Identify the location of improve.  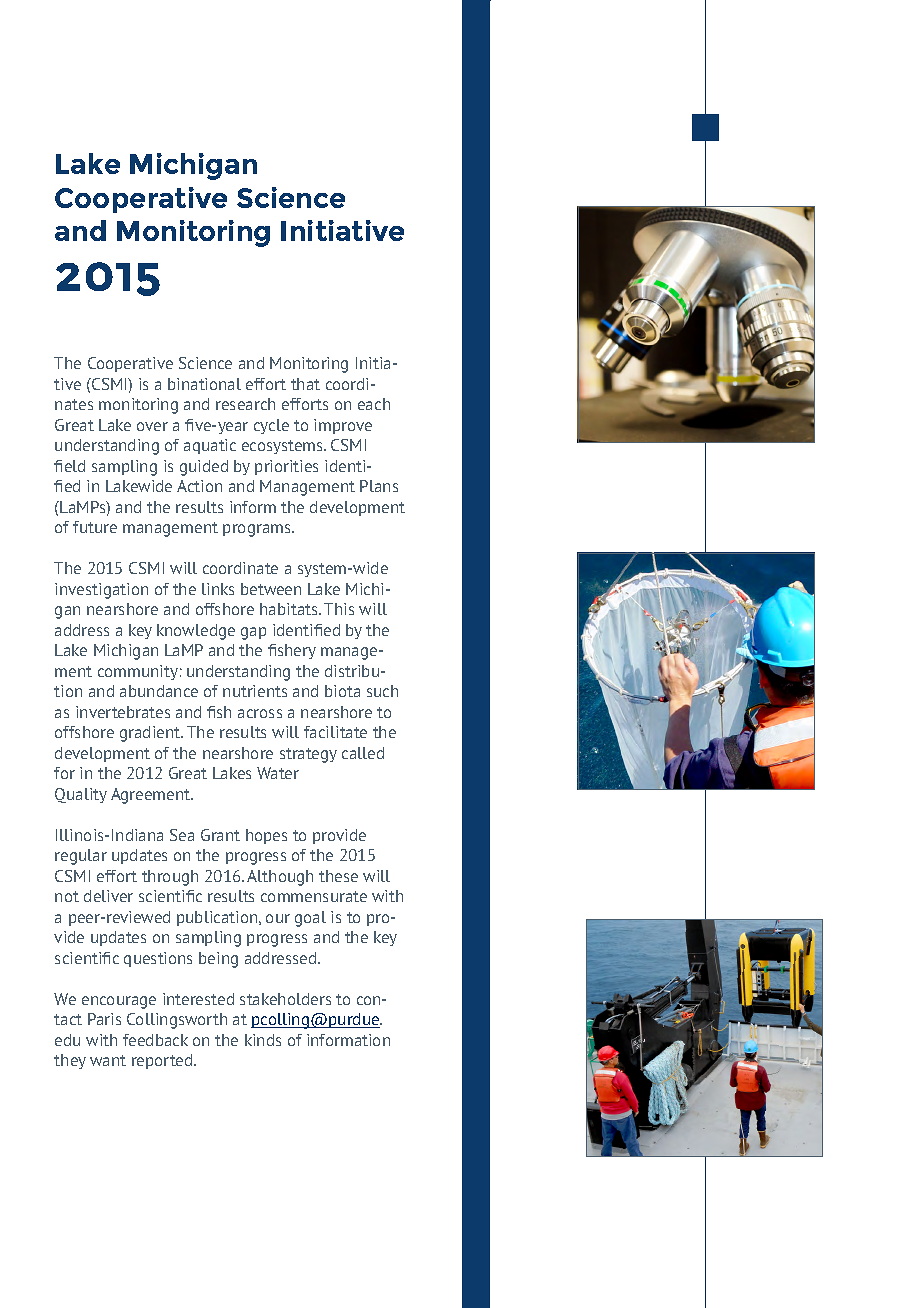
(343, 426).
